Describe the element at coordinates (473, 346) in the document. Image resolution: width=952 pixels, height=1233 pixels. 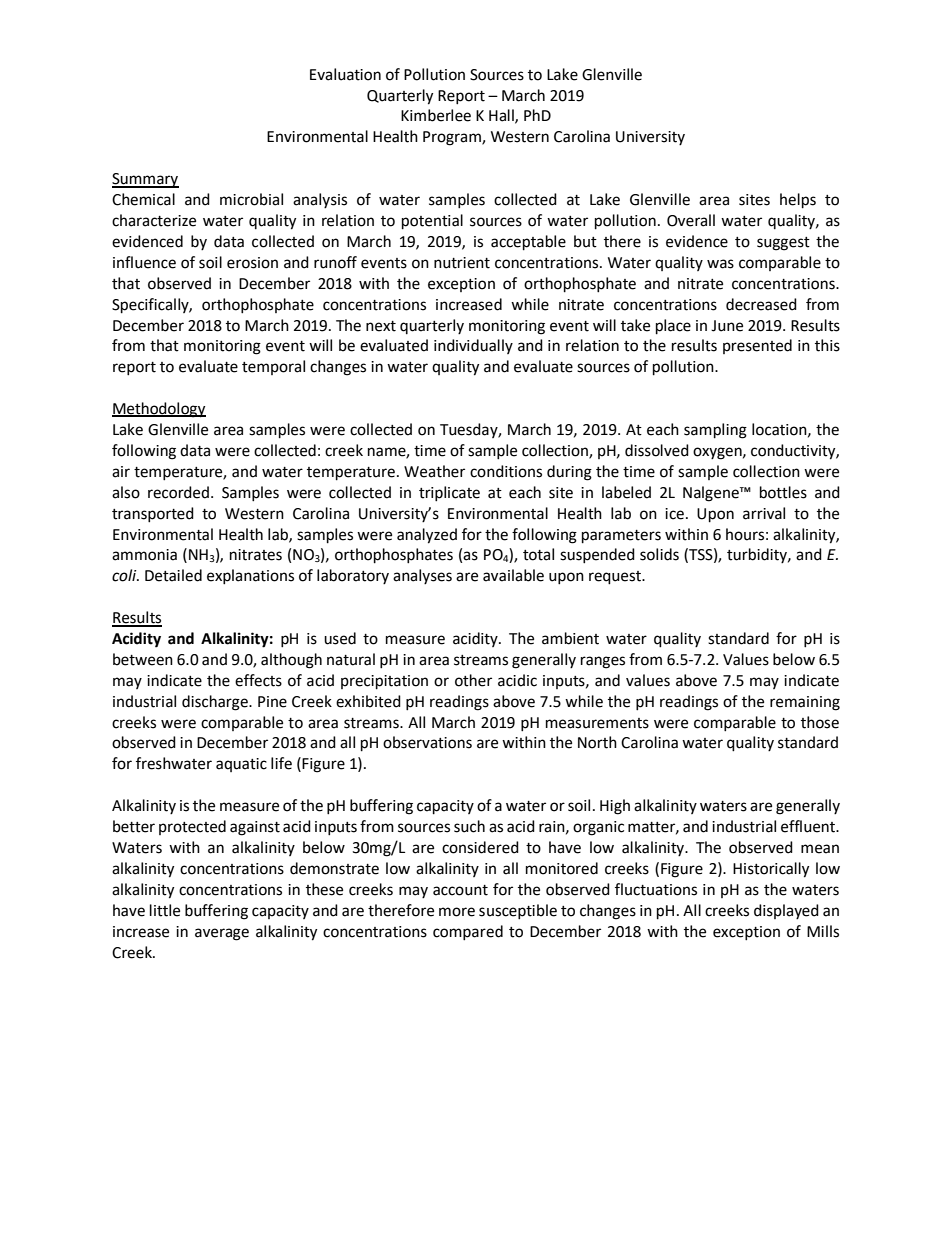
I see `individually` at that location.
